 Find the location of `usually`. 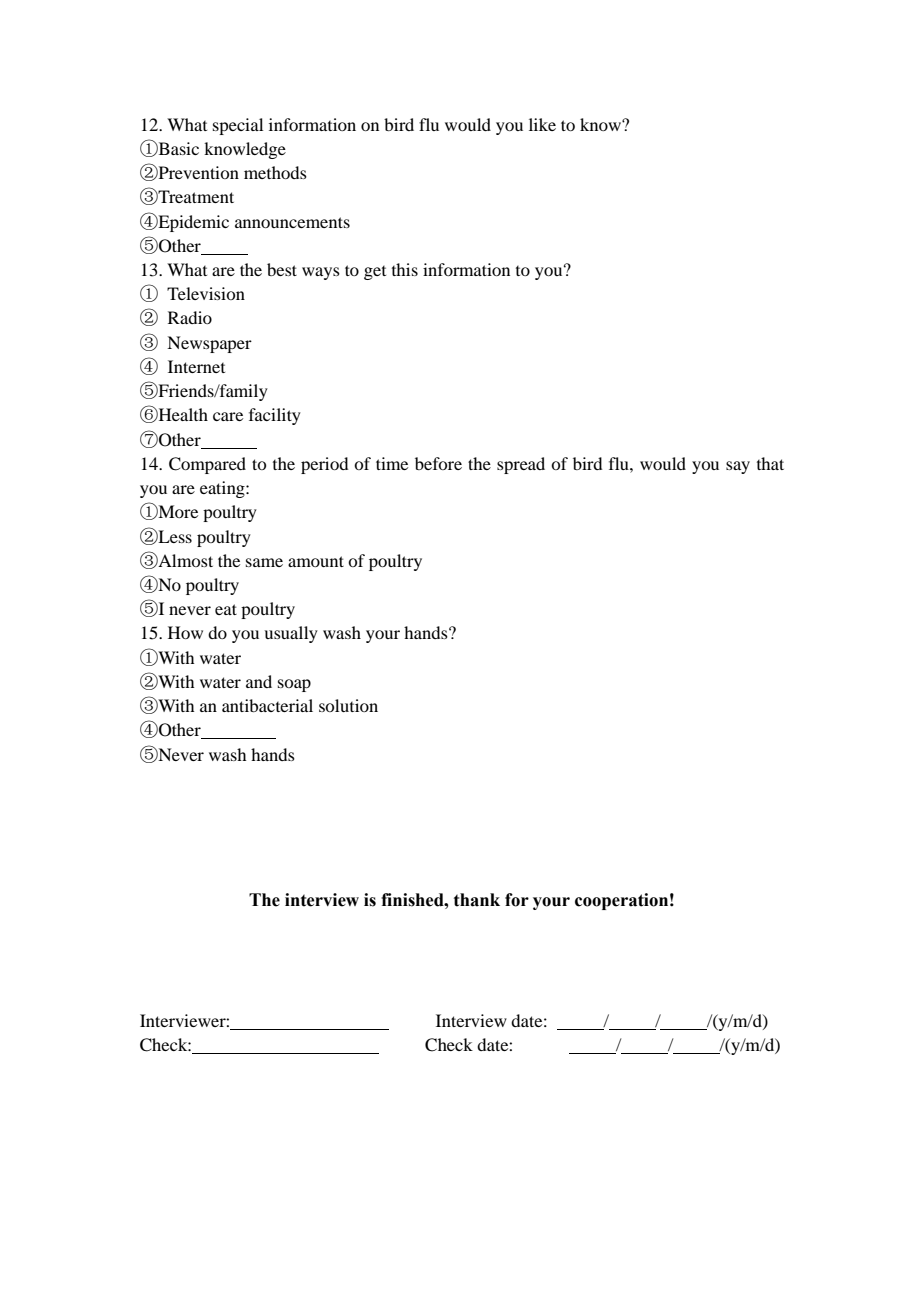

usually is located at coordinates (291, 634).
